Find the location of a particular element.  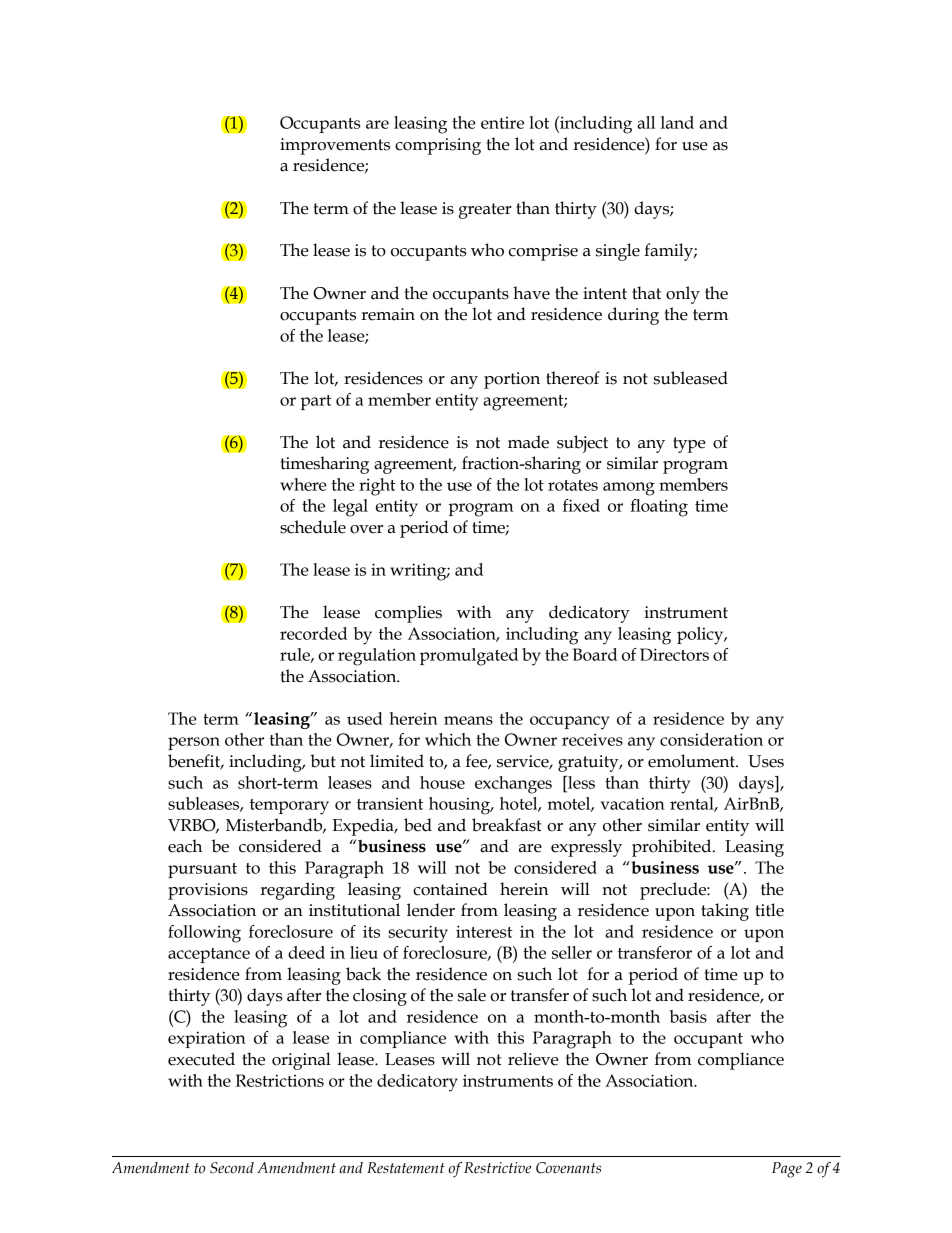

regarding is located at coordinates (297, 891).
